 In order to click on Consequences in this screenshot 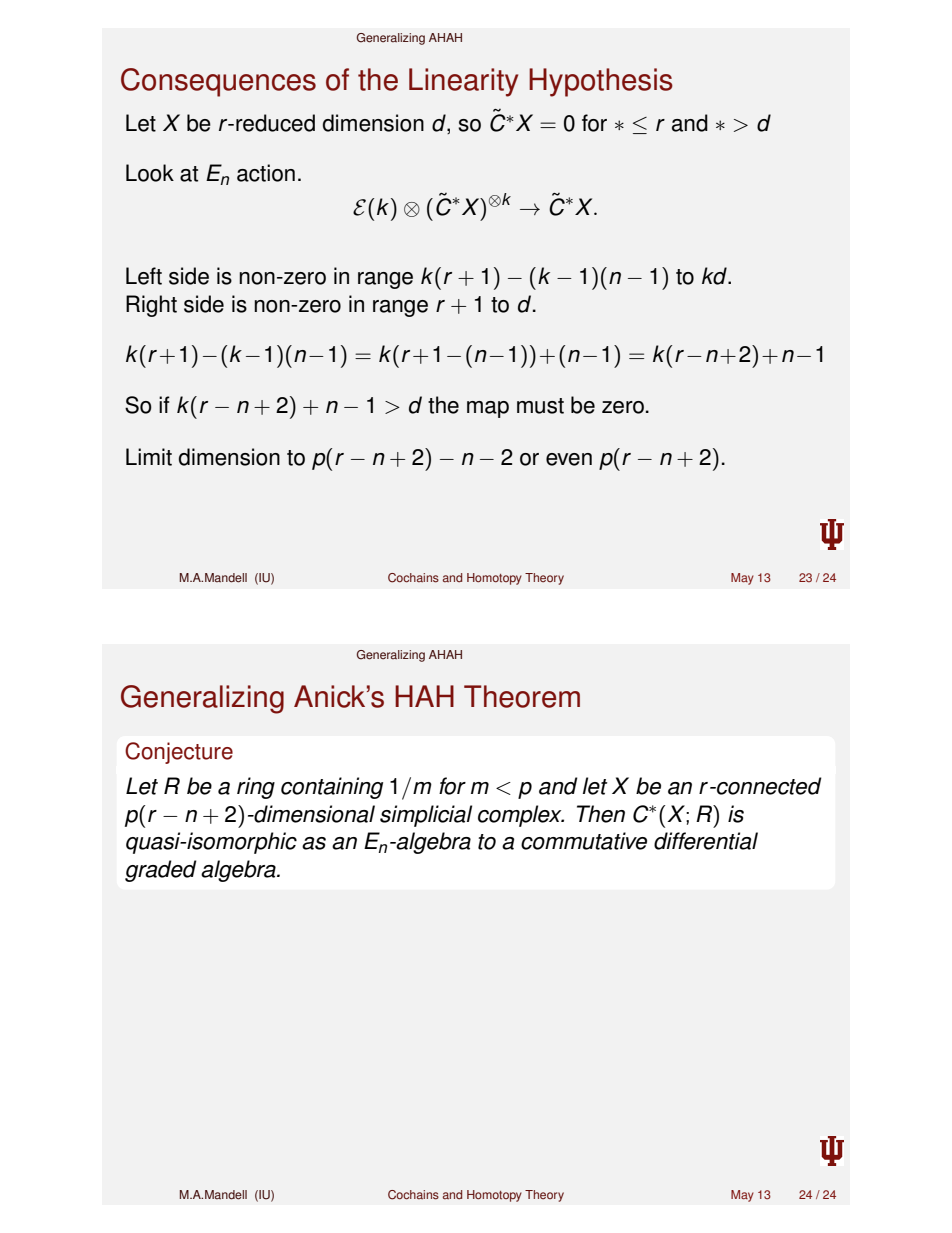, I will do `click(218, 82)`.
